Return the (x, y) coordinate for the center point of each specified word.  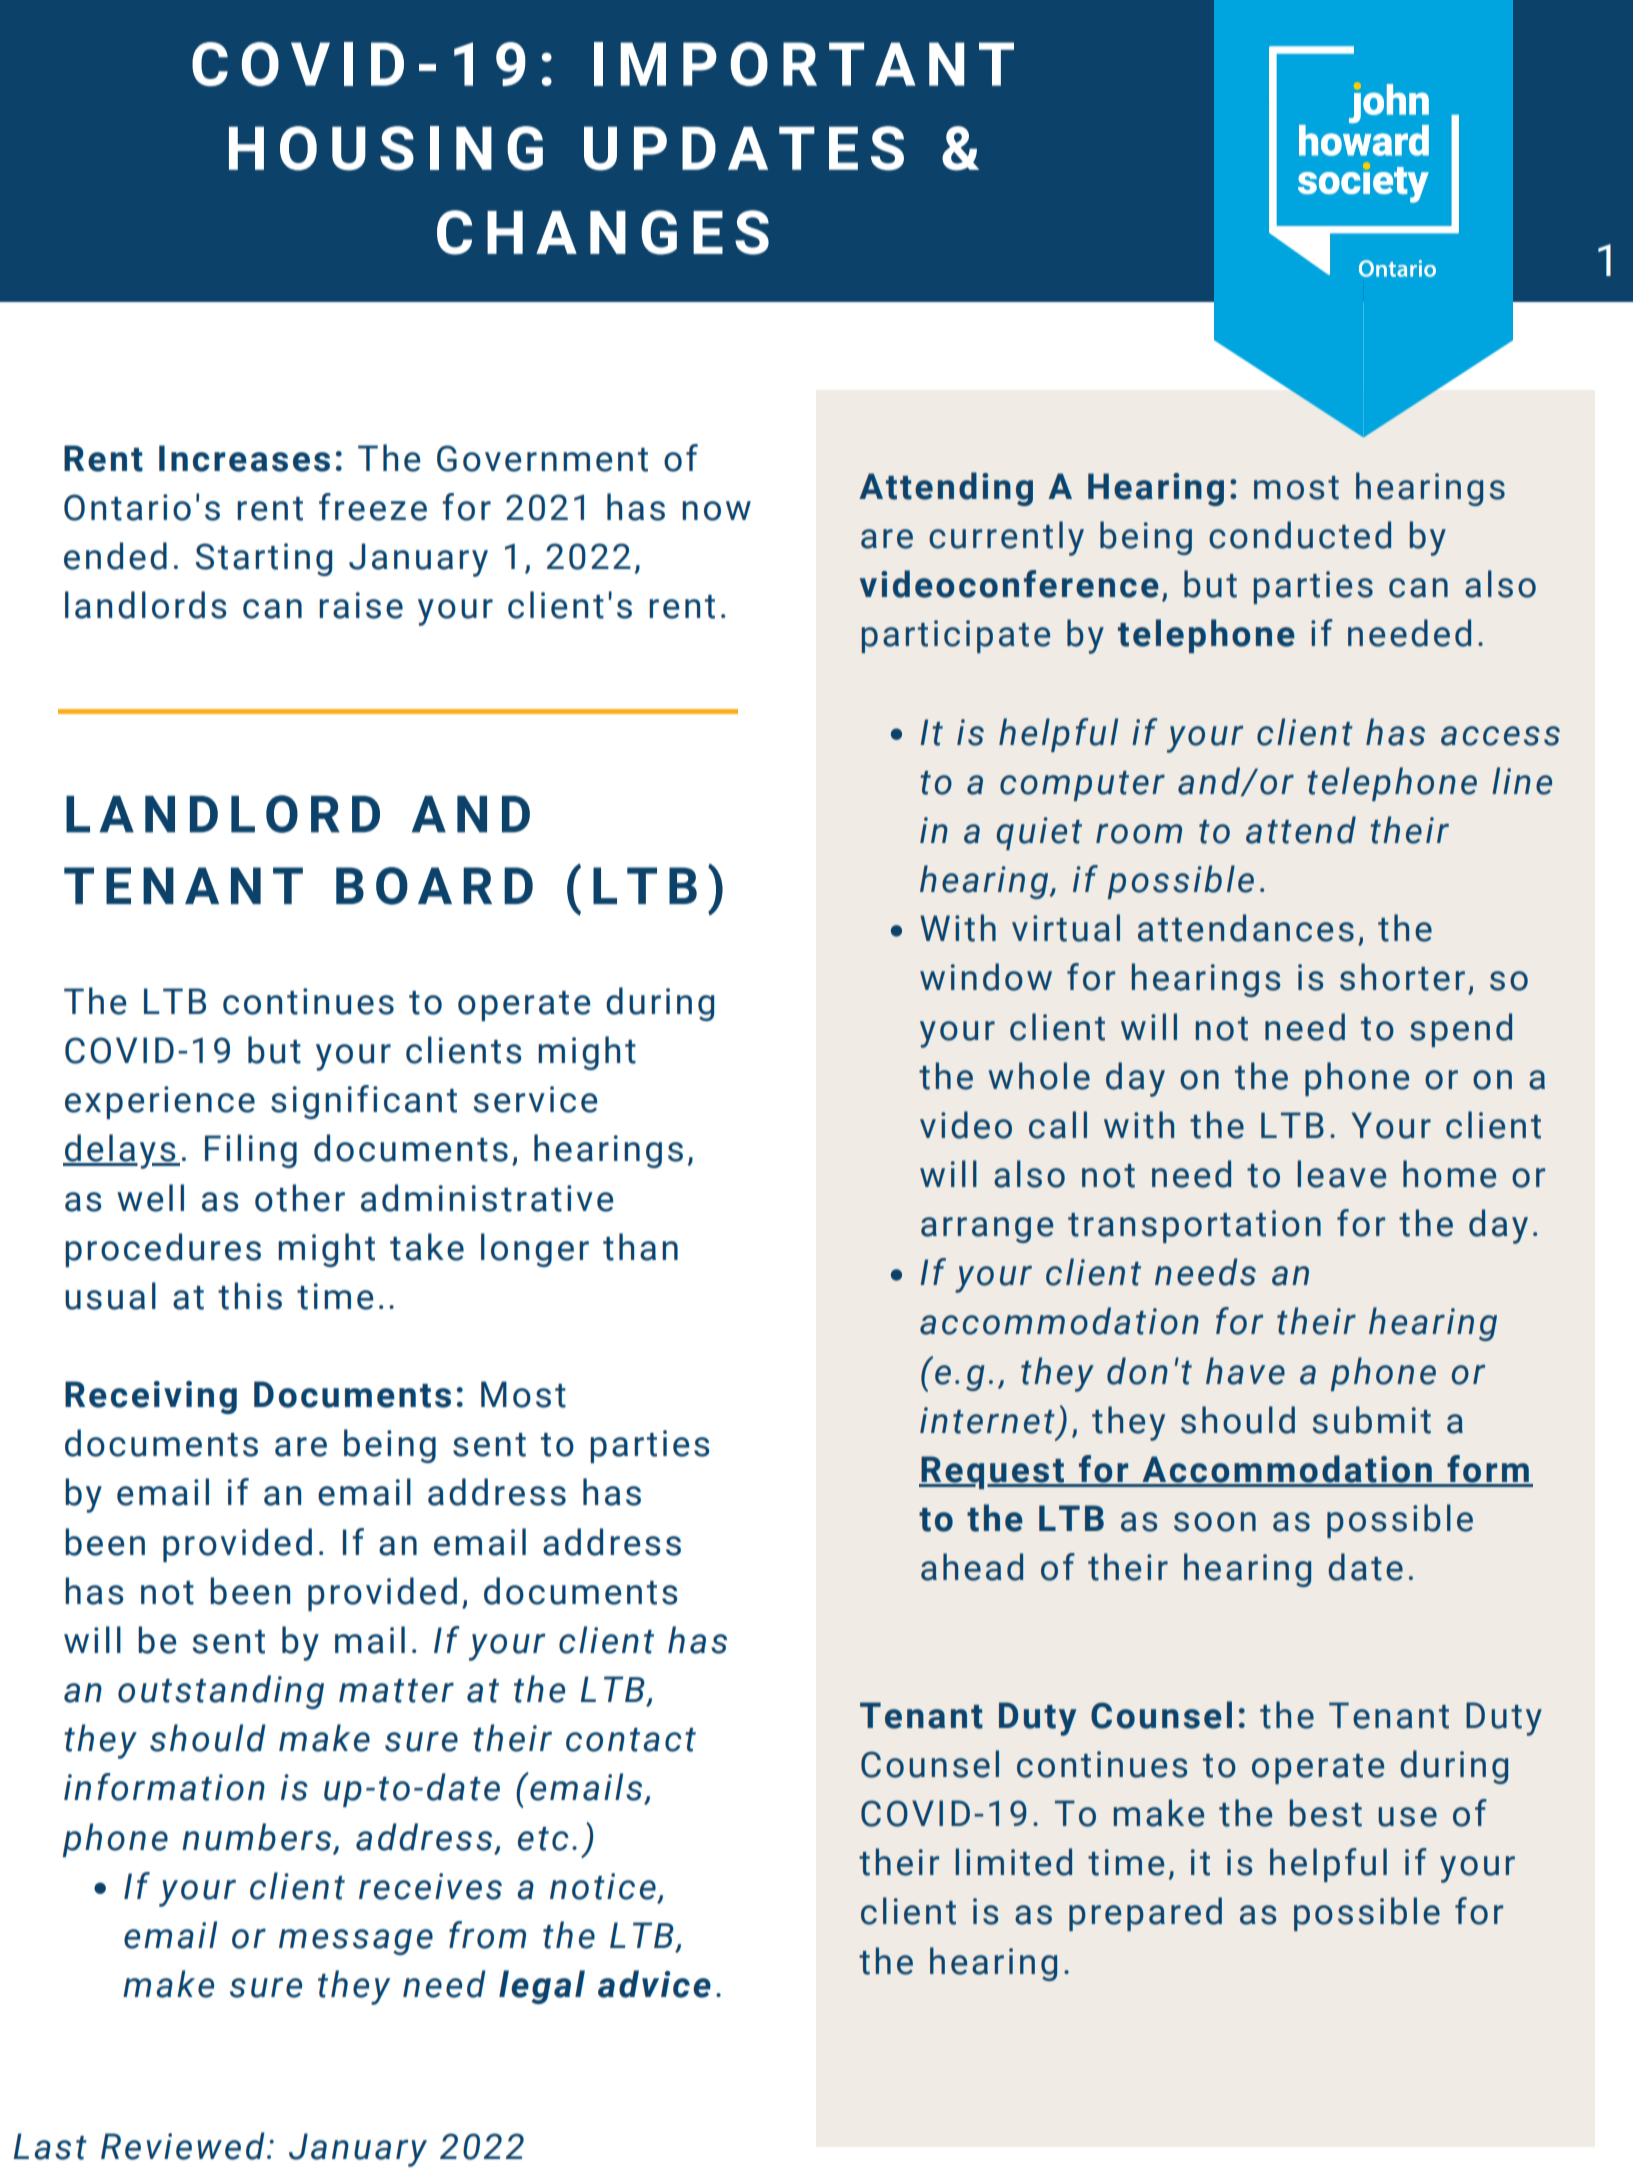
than (640, 1247)
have (1245, 1371)
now (716, 511)
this (250, 1296)
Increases (244, 458)
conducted (1300, 535)
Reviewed (183, 2146)
